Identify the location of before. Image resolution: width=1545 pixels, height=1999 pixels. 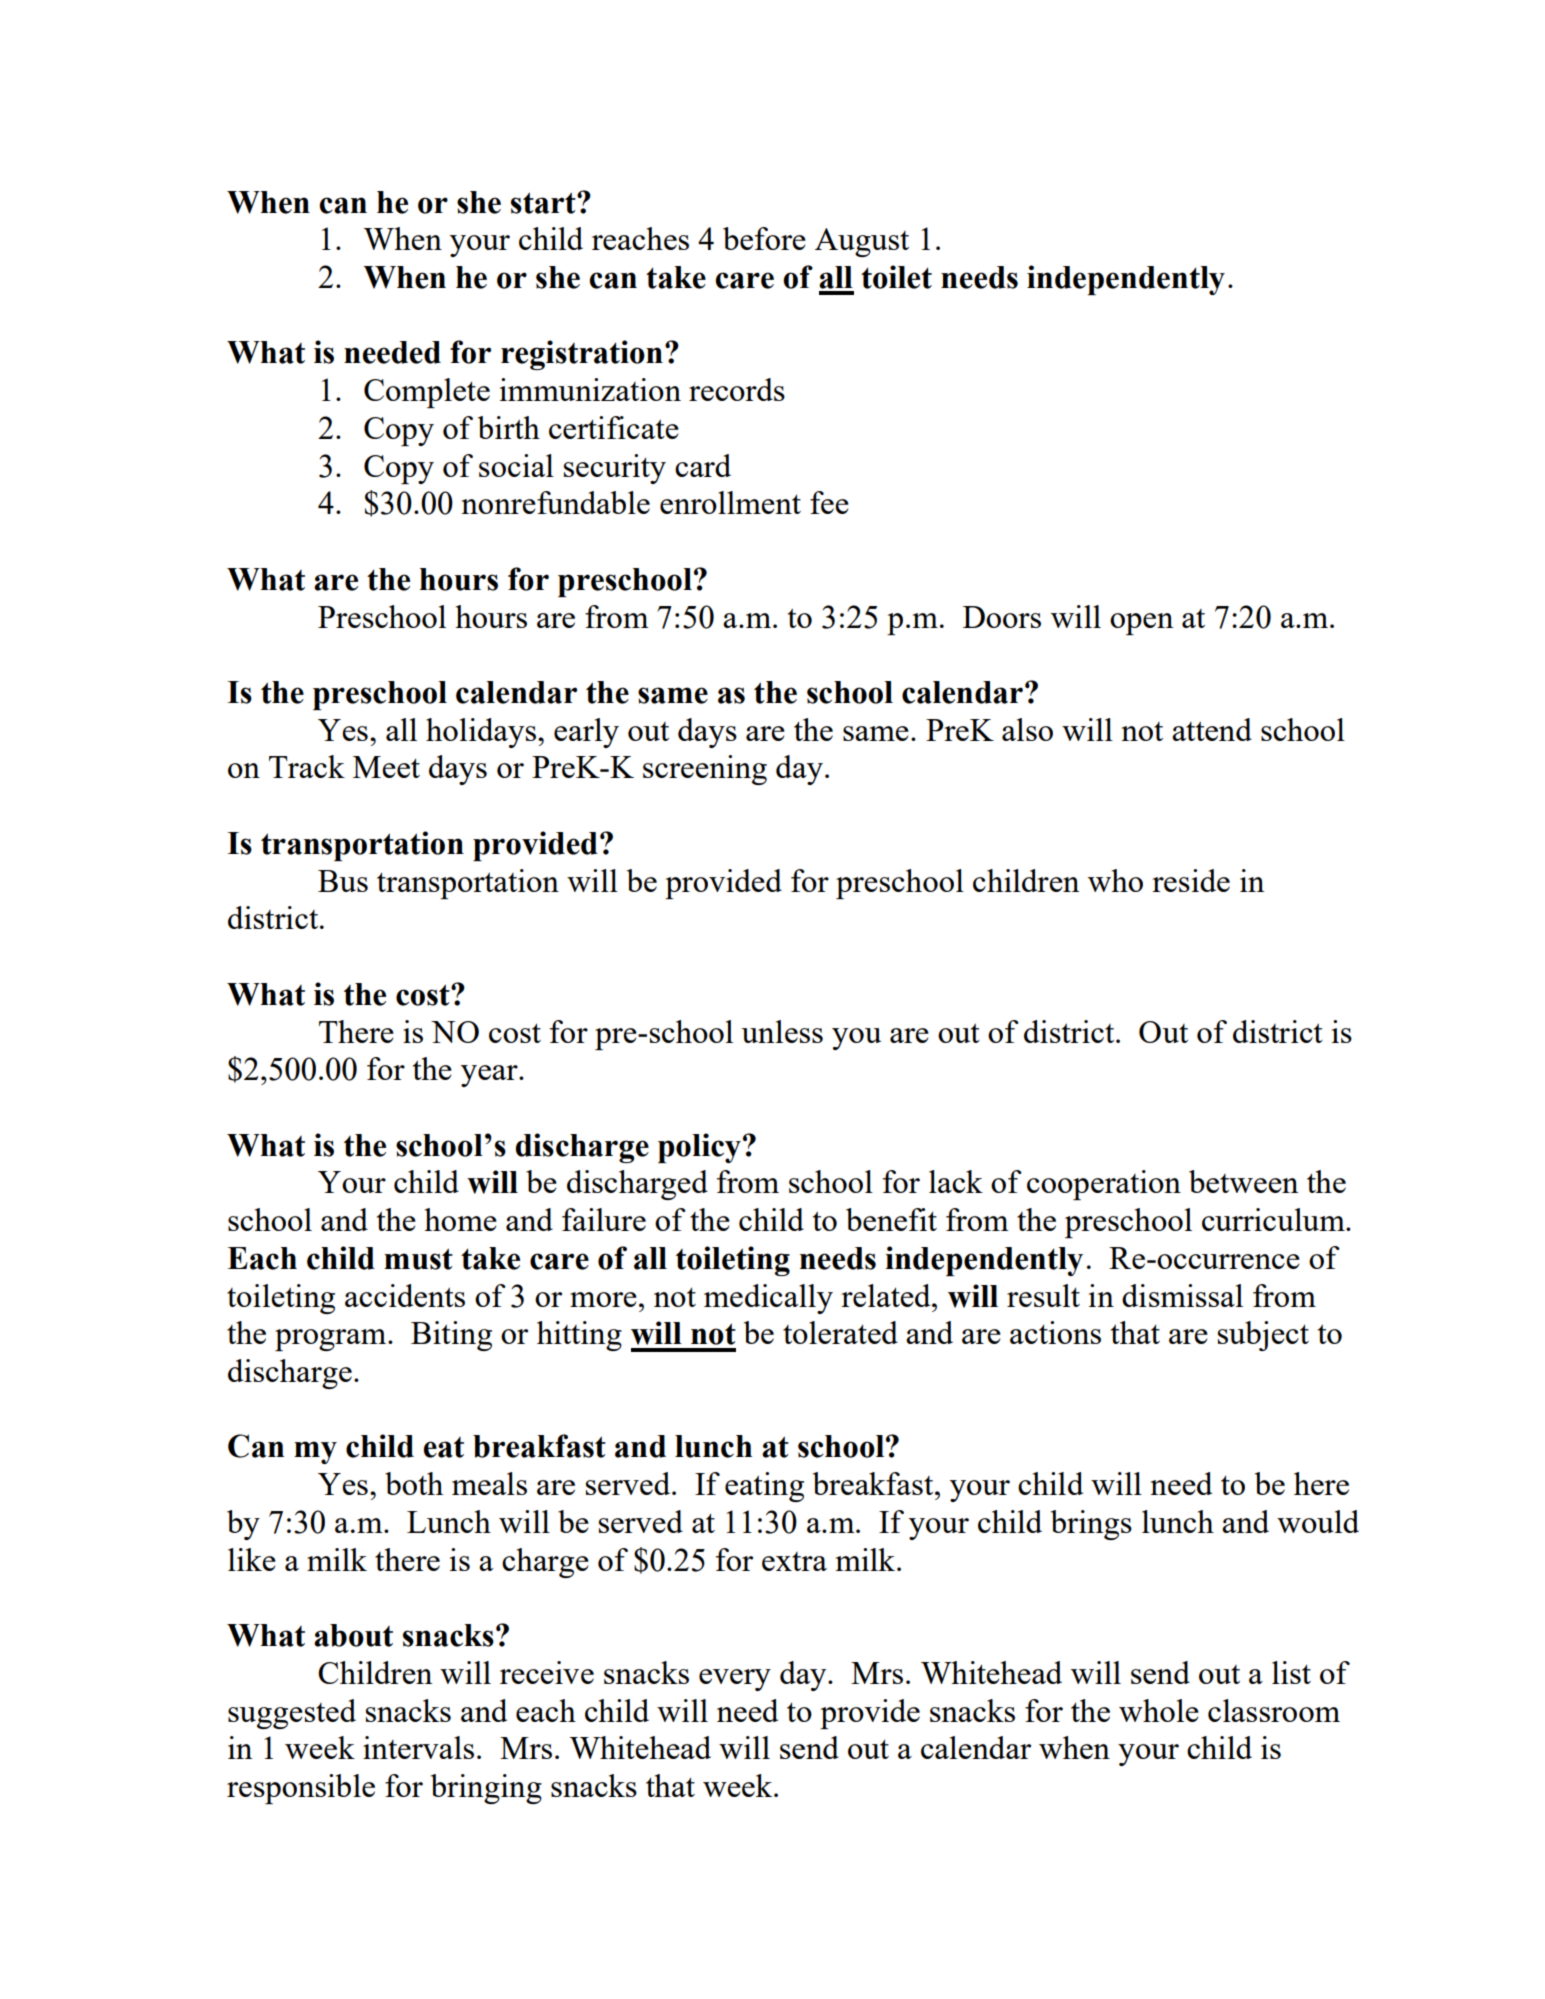
(764, 238).
